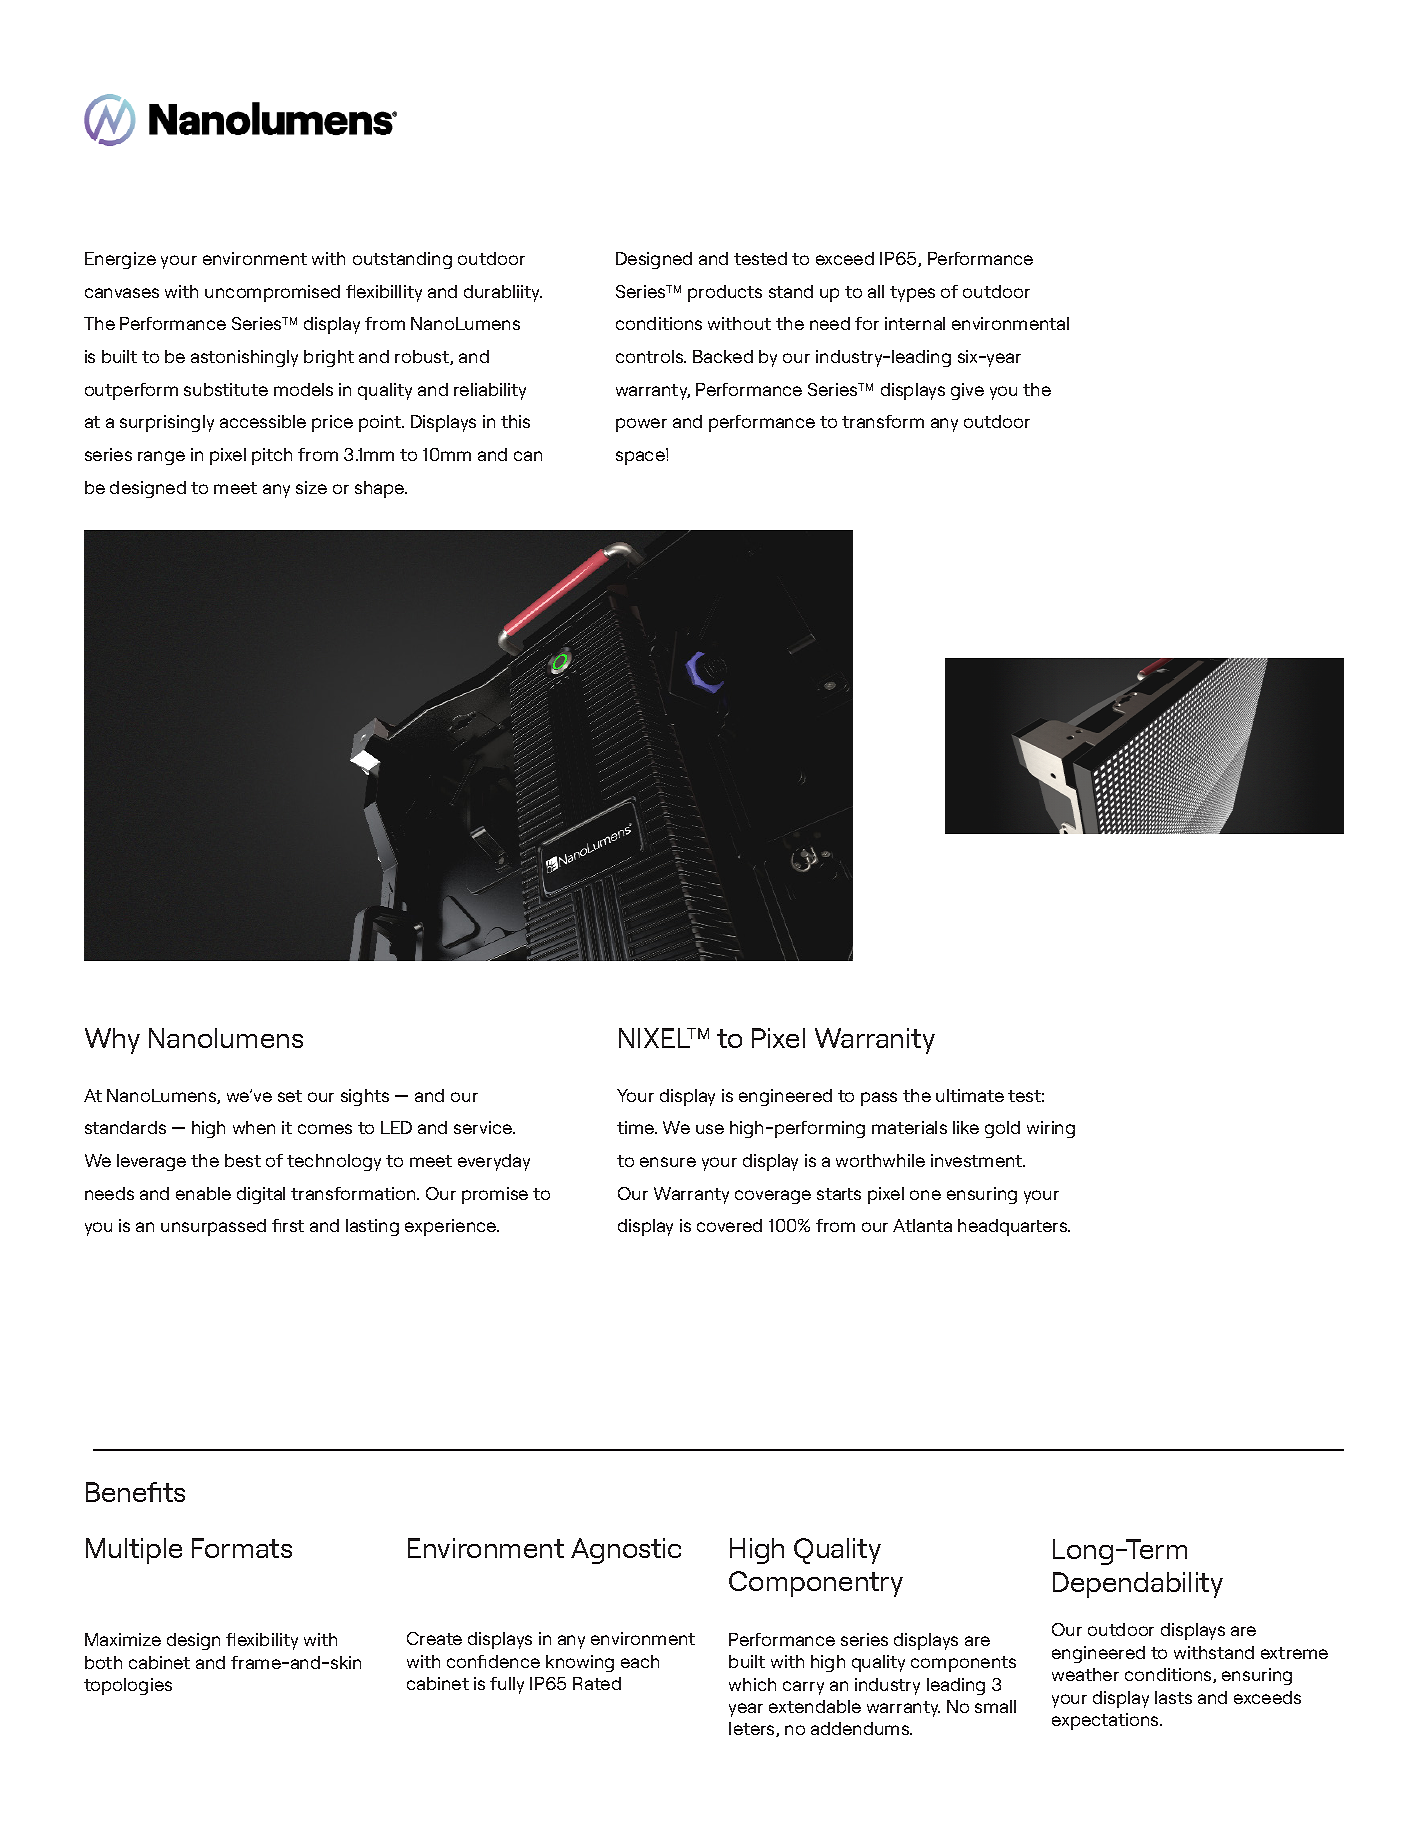  I want to click on lasts, so click(1173, 1697).
